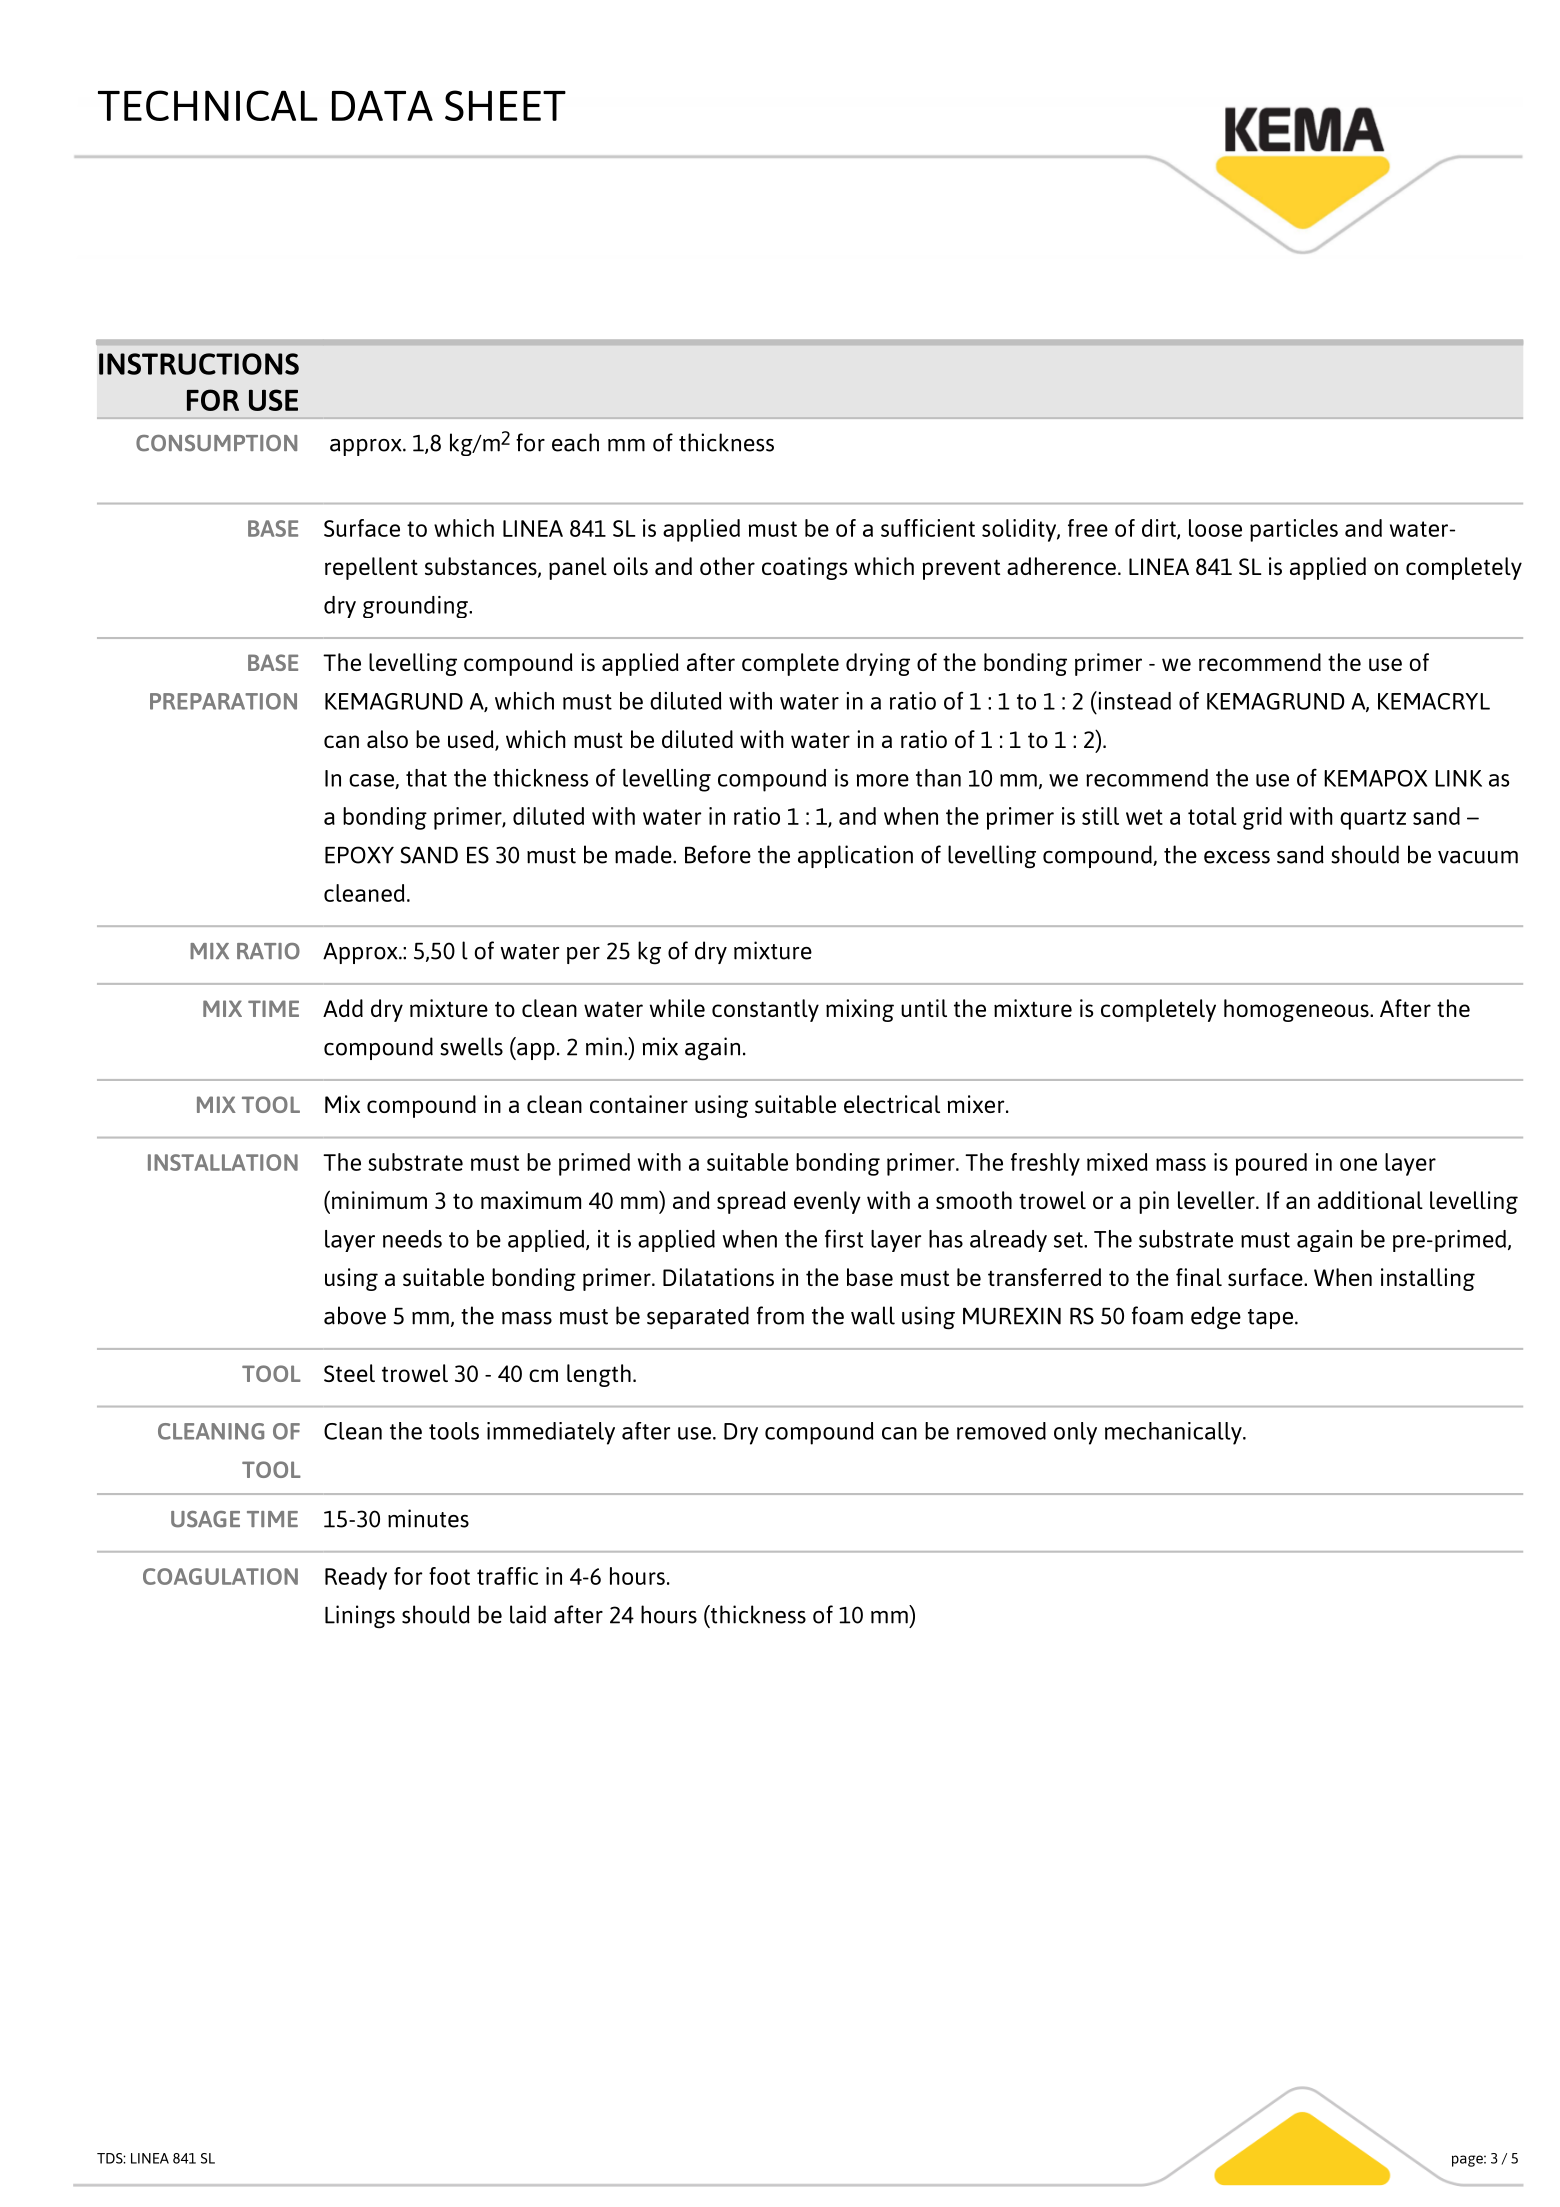  Describe the element at coordinates (1297, 1010) in the screenshot. I see `homogeneous` at that location.
